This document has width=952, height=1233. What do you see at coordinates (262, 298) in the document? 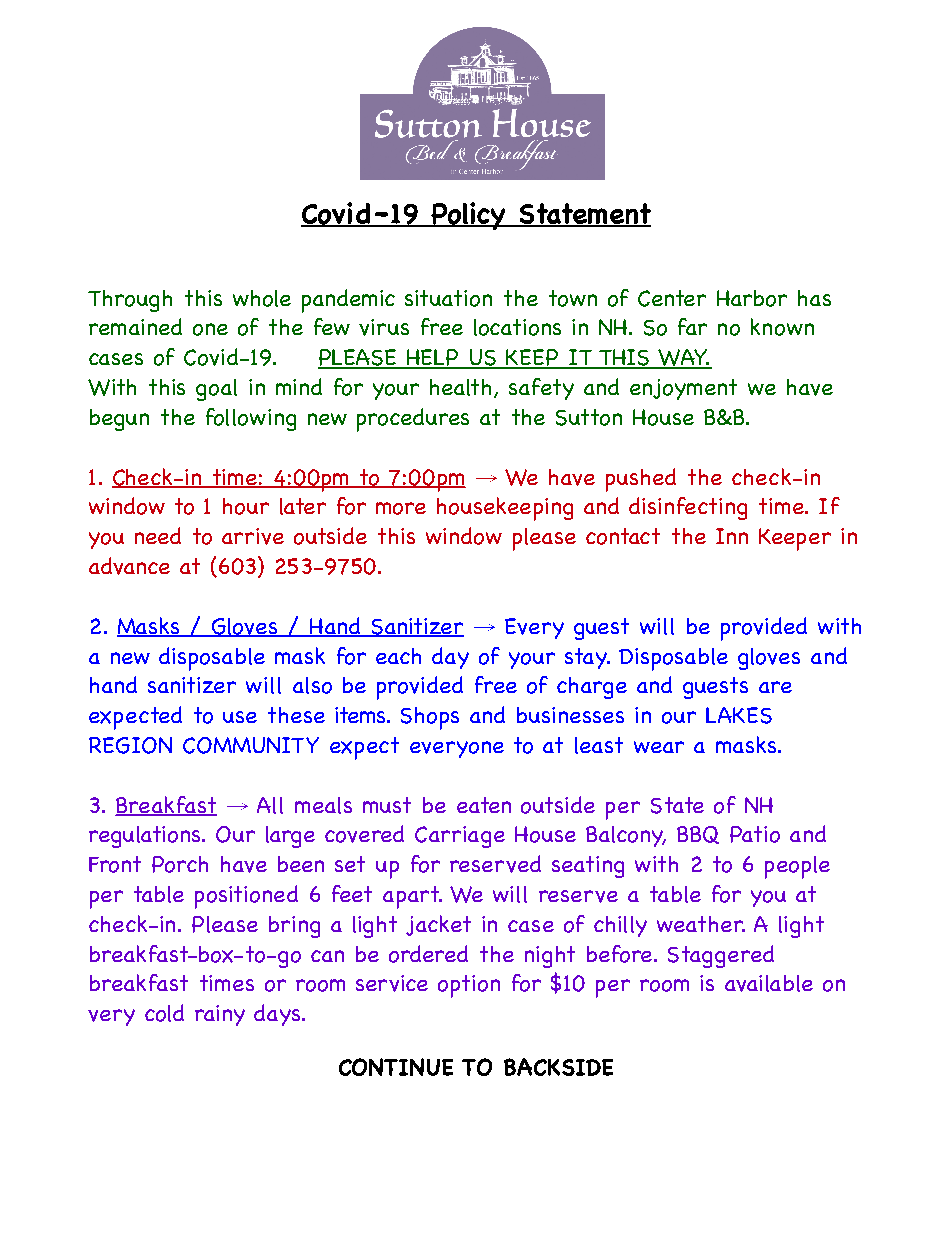
I see `whole` at bounding box center [262, 298].
